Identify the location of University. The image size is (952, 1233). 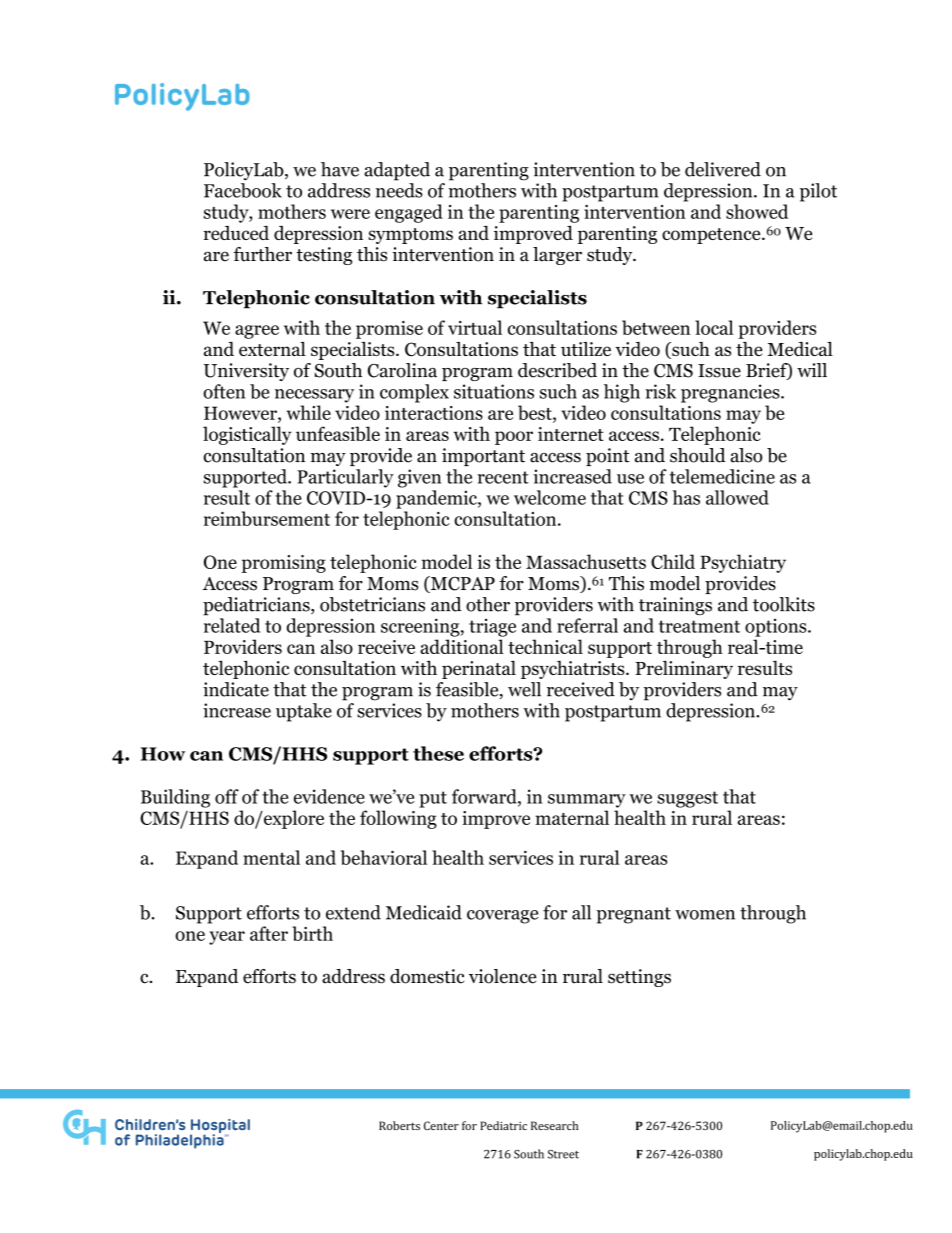
(246, 372).
